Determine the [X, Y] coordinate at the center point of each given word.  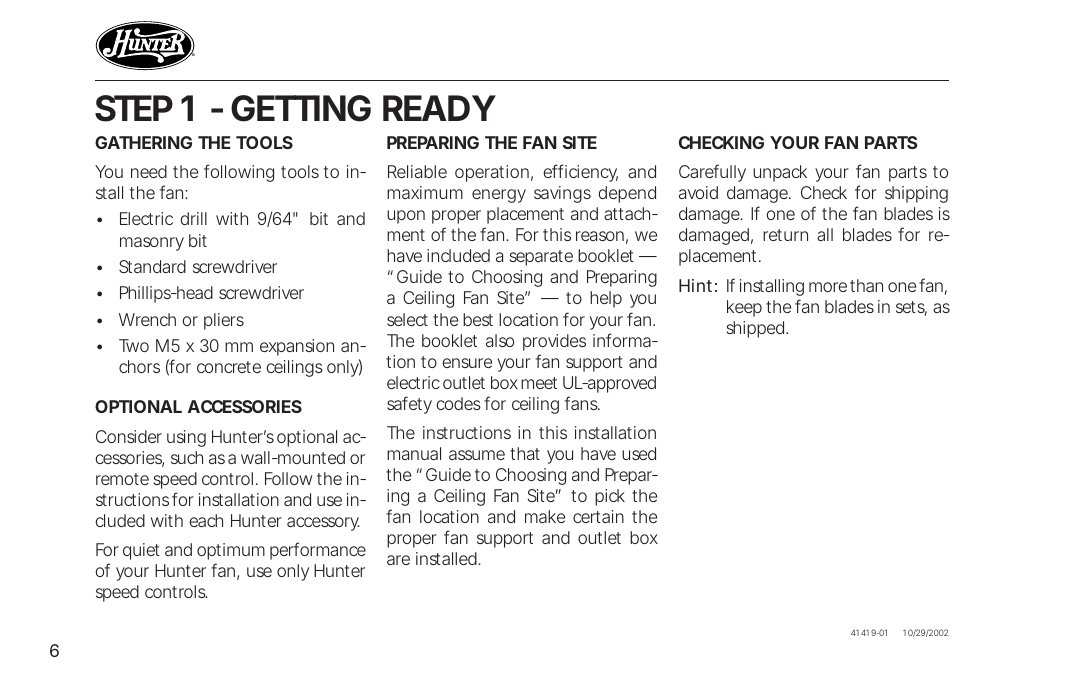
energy [499, 196]
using [186, 438]
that [525, 453]
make [545, 516]
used [639, 453]
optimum [231, 551]
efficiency [580, 173]
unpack [780, 173]
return [785, 235]
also [500, 340]
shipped [757, 329]
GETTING [301, 108]
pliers [224, 321]
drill [193, 218]
